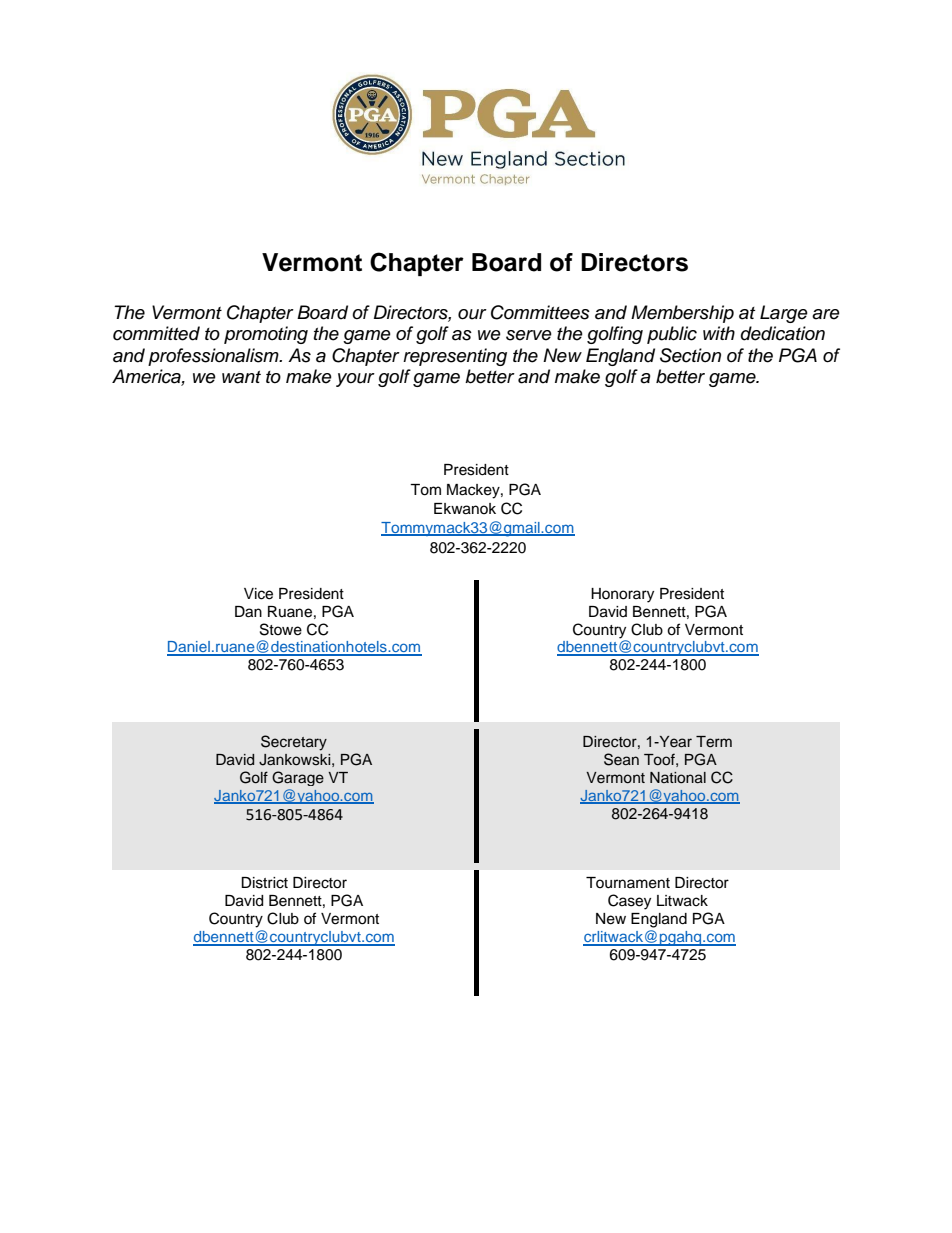 This screenshot has width=952, height=1233. What do you see at coordinates (622, 595) in the screenshot?
I see `Honorary` at bounding box center [622, 595].
